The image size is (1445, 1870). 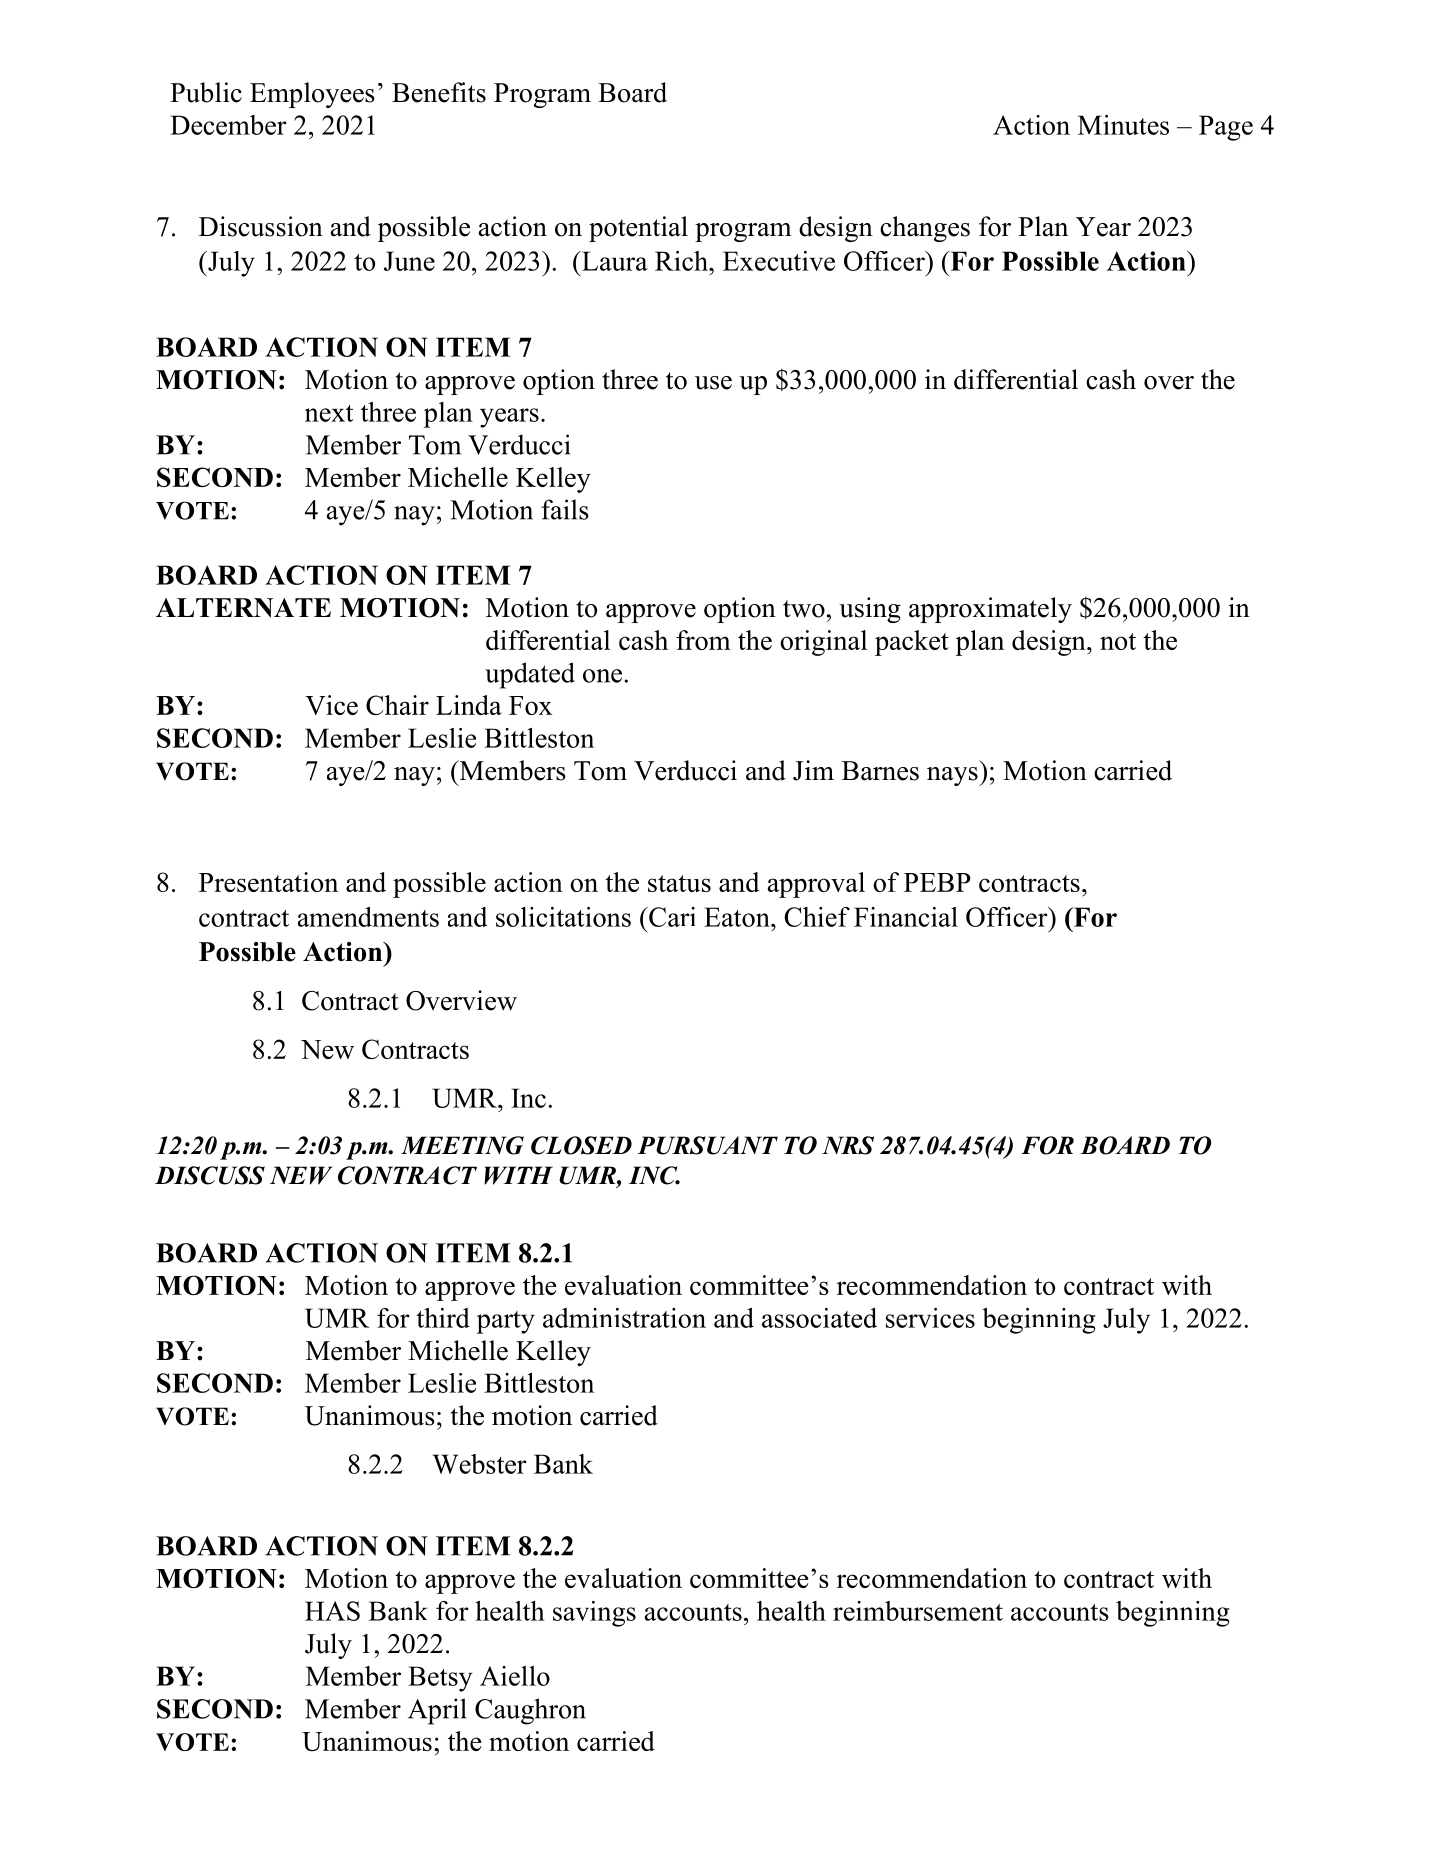 What do you see at coordinates (624, 1318) in the screenshot?
I see `administration` at bounding box center [624, 1318].
